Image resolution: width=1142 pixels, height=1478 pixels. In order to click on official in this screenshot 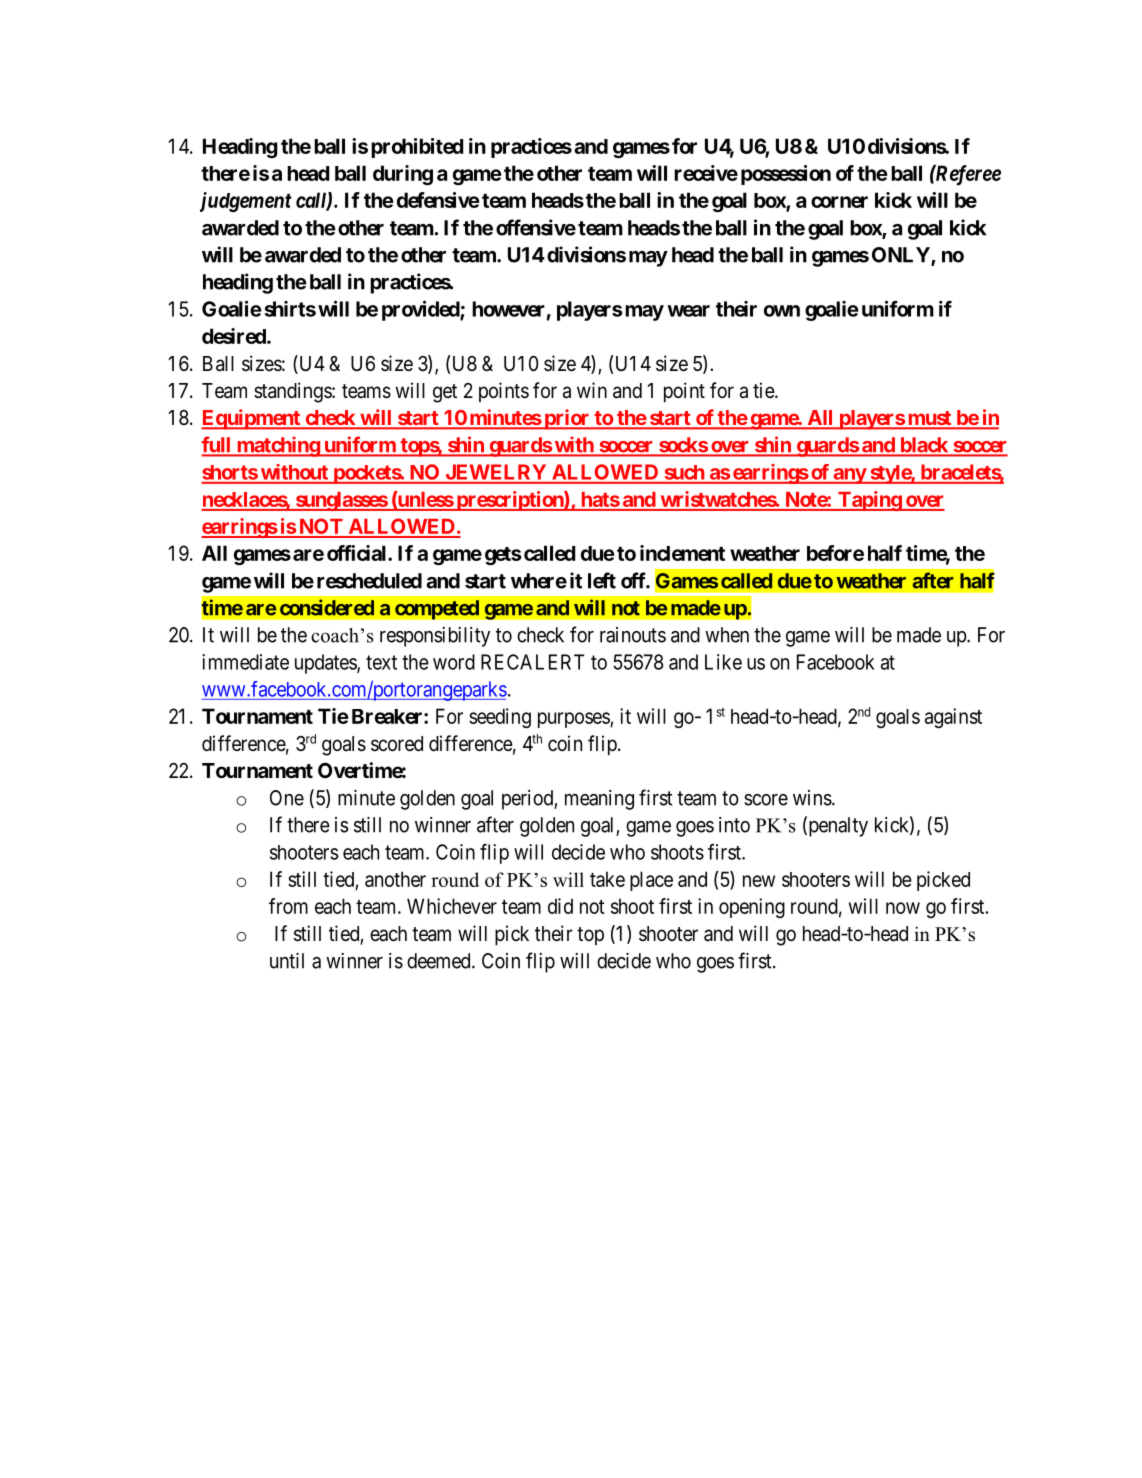, I will do `click(358, 553)`.
